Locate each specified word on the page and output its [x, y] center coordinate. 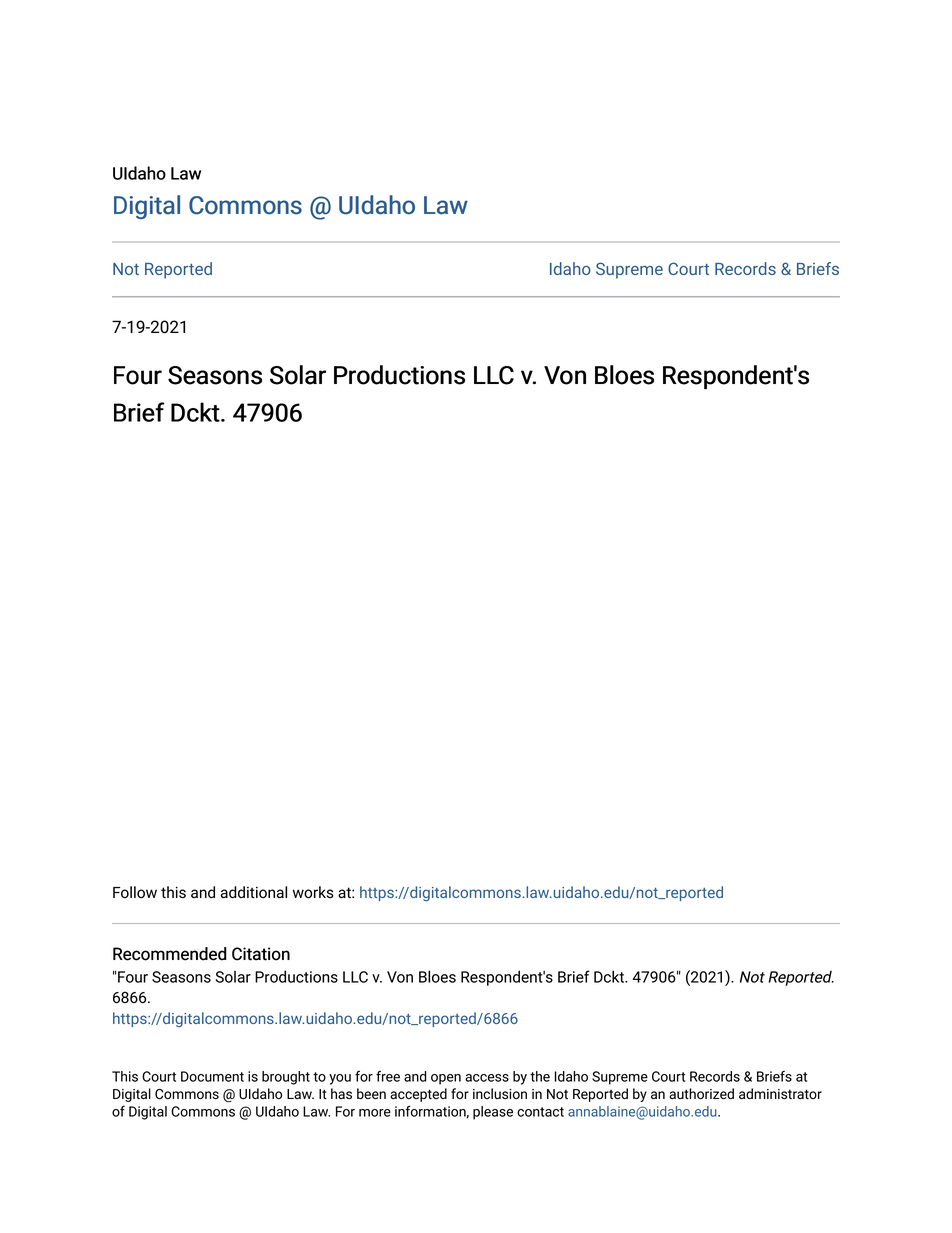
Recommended [170, 954]
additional [254, 892]
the [540, 1076]
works [313, 892]
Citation [261, 954]
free [388, 1076]
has [341, 1093]
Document [212, 1076]
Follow [135, 892]
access [487, 1078]
